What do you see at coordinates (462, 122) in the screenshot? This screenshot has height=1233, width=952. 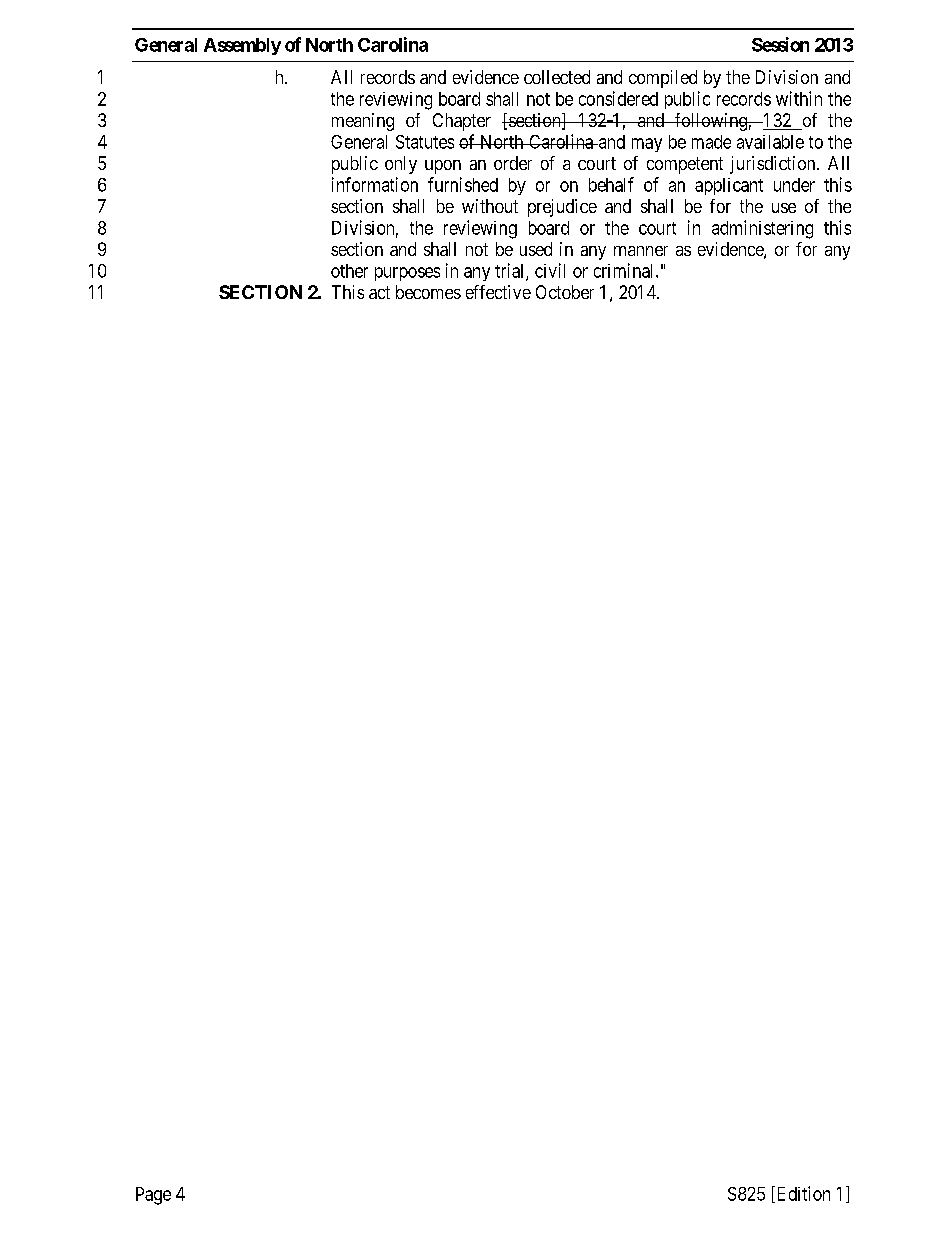 I see `Chapter` at bounding box center [462, 122].
